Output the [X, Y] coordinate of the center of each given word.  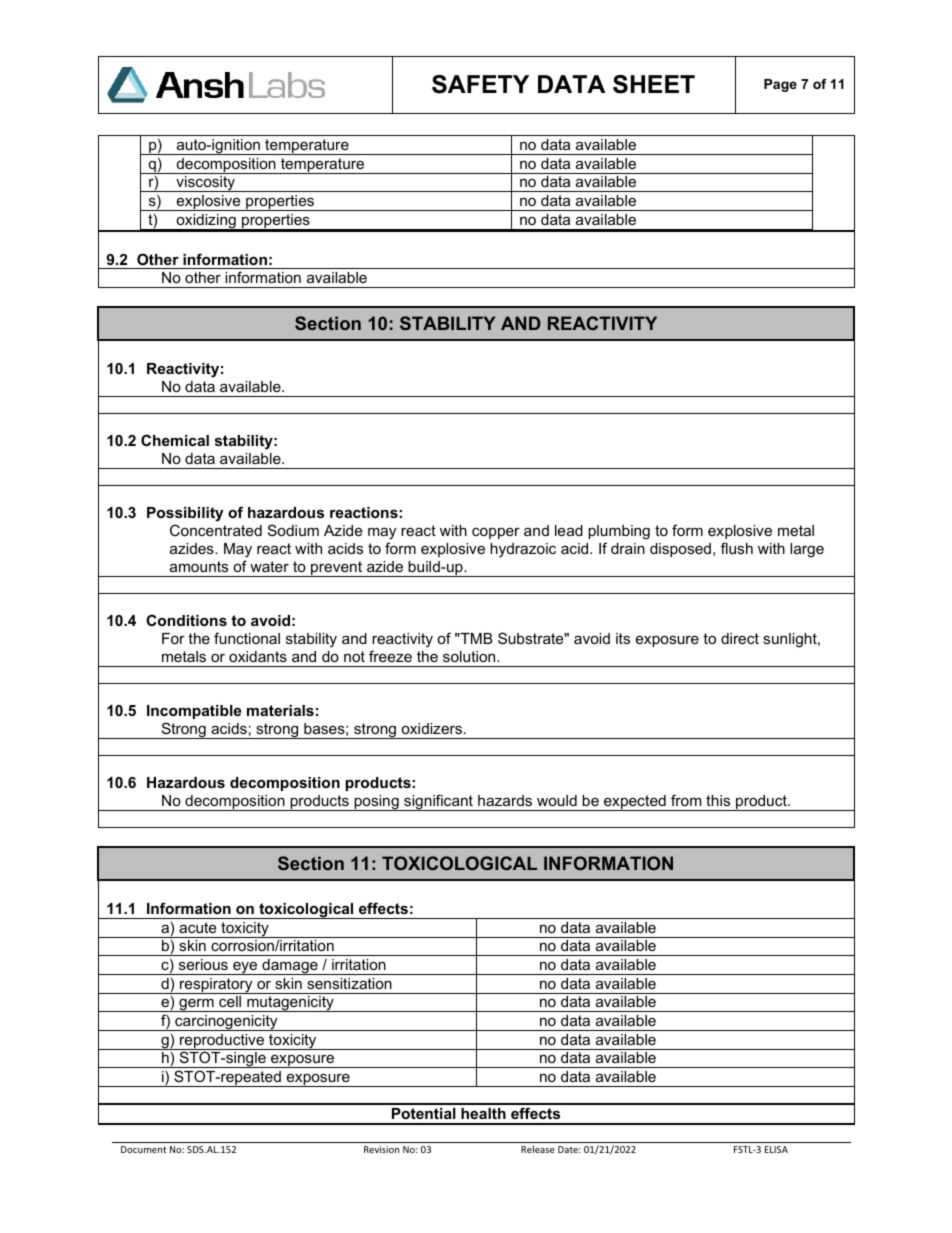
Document [143, 1149]
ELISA [776, 1149]
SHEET [654, 84]
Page [780, 85]
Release [538, 1149]
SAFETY [480, 84]
